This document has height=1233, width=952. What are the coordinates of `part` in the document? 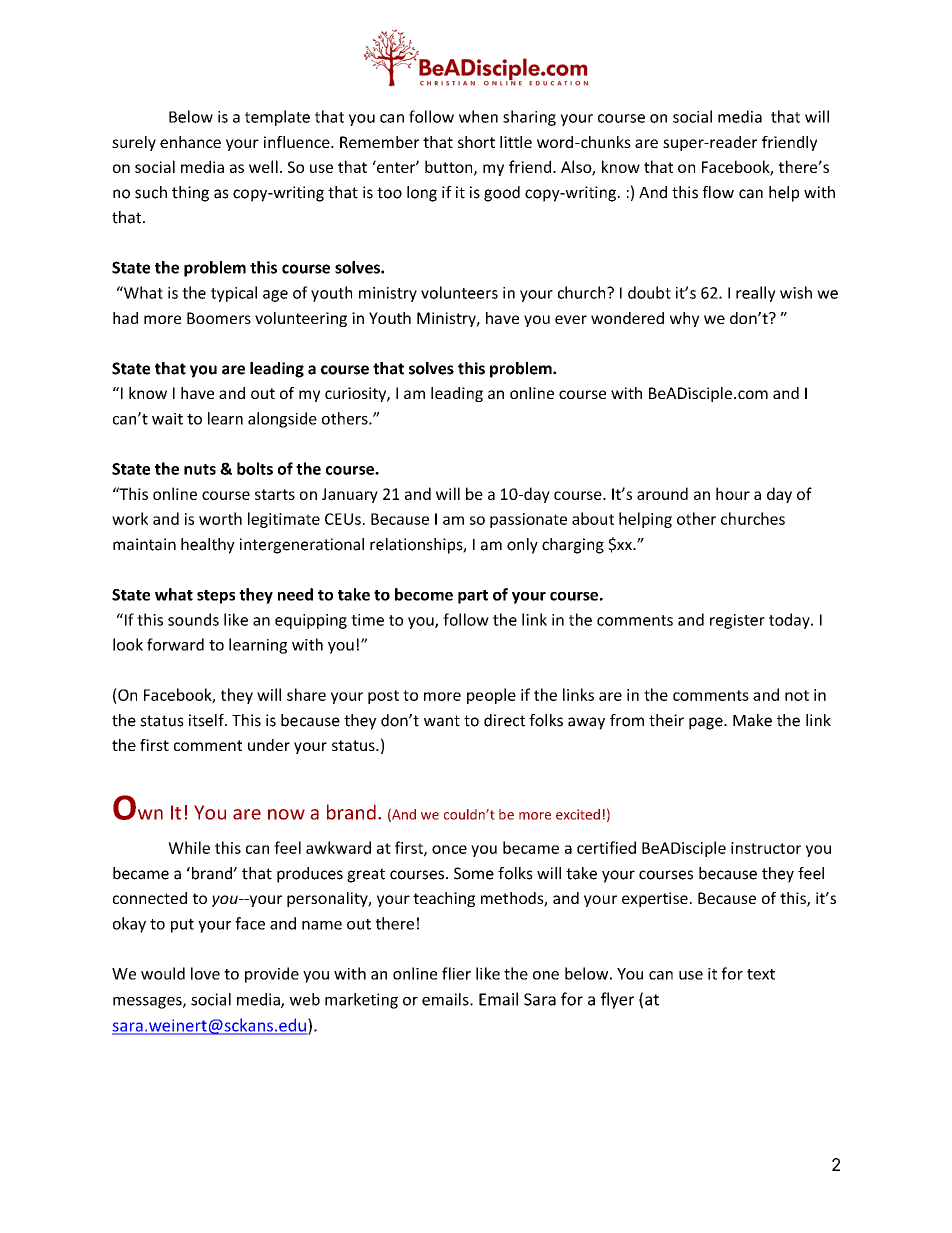 It's located at (473, 597).
